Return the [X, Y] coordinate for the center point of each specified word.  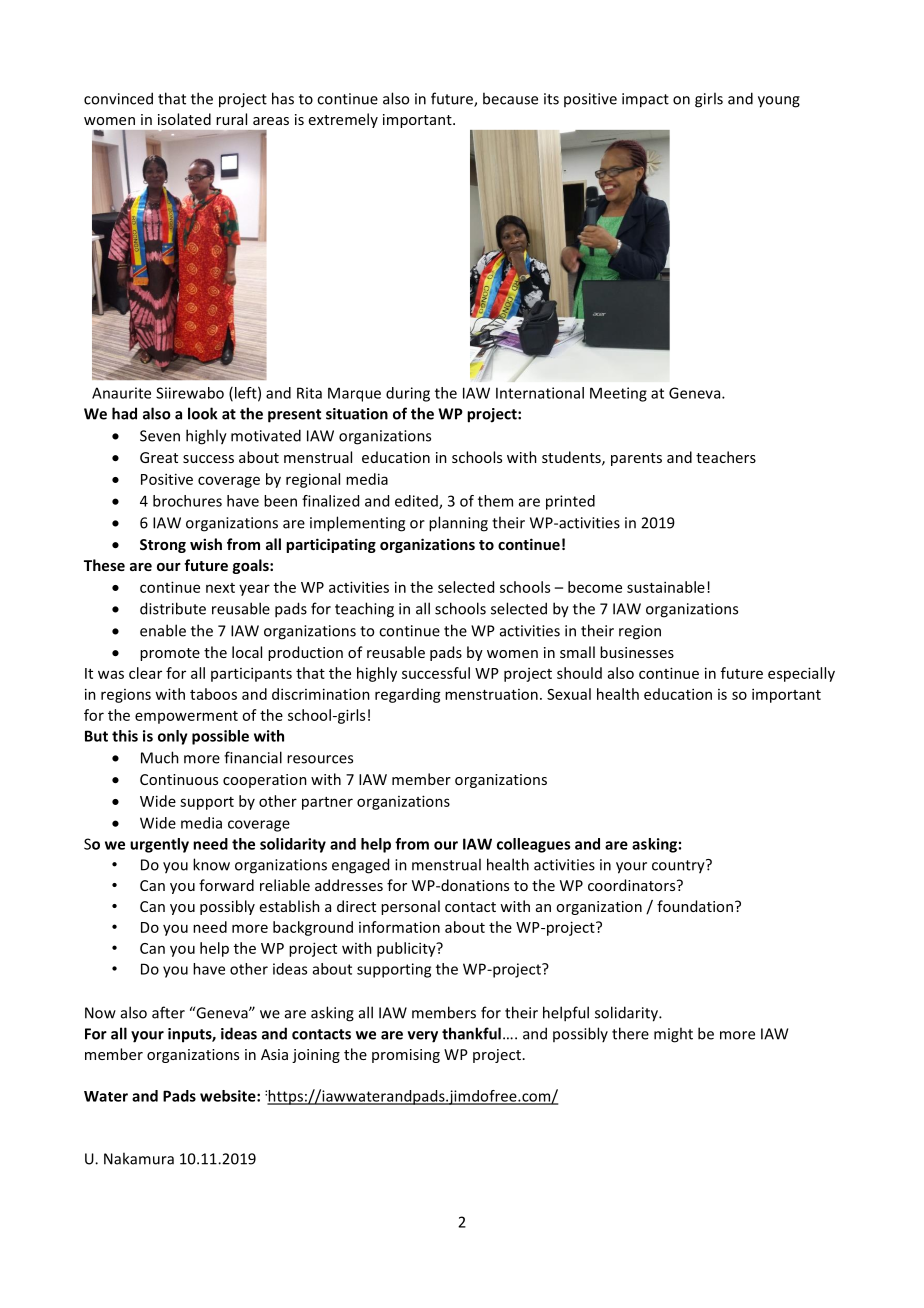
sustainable [666, 587]
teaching [364, 610]
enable [163, 630]
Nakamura [139, 1158]
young [779, 102]
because [510, 98]
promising [406, 1056]
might [673, 1035]
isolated [184, 119]
